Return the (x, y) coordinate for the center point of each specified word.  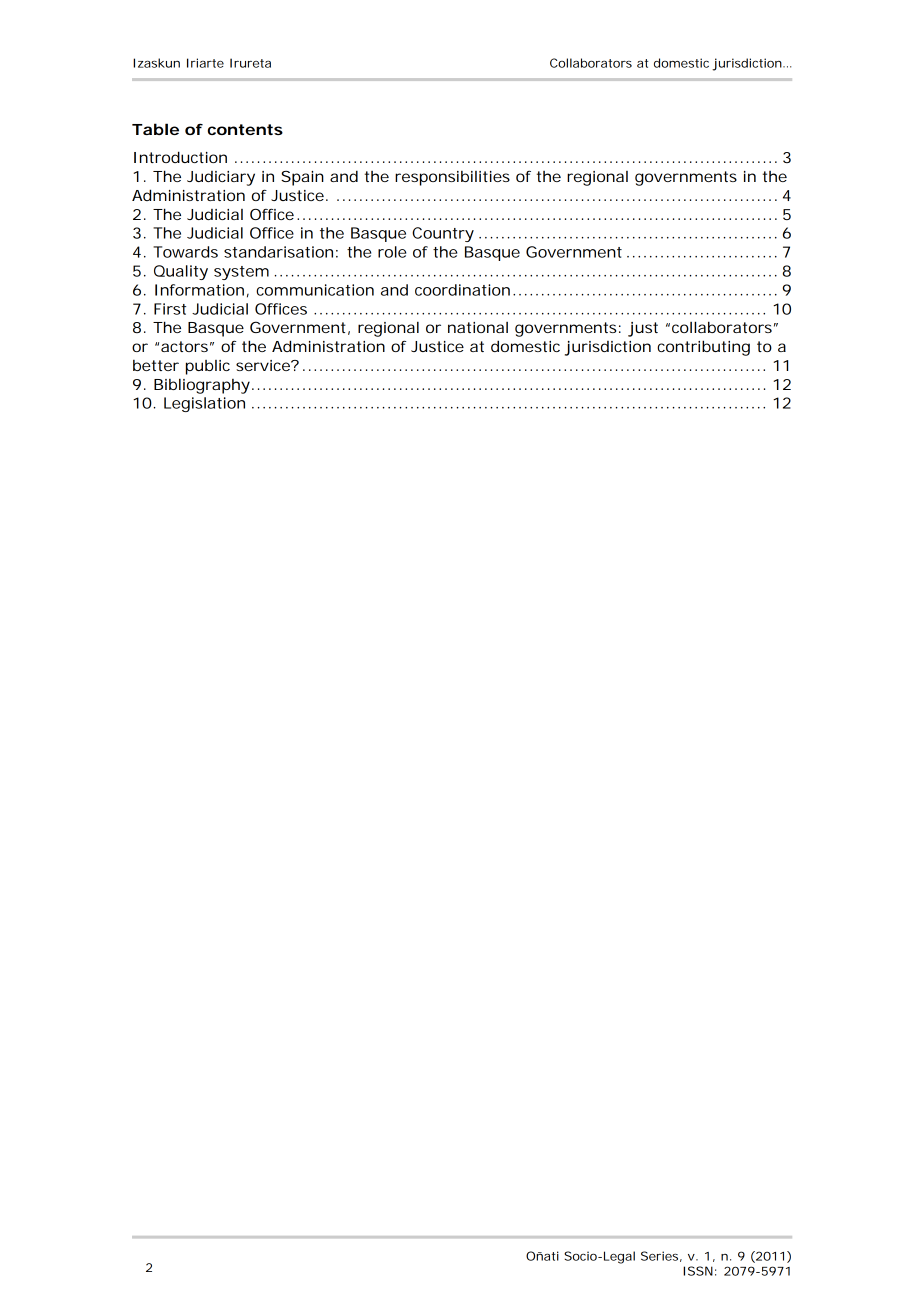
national (478, 327)
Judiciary (221, 178)
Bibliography (203, 386)
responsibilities (452, 178)
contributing (703, 348)
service (265, 365)
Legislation (204, 404)
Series (661, 1256)
